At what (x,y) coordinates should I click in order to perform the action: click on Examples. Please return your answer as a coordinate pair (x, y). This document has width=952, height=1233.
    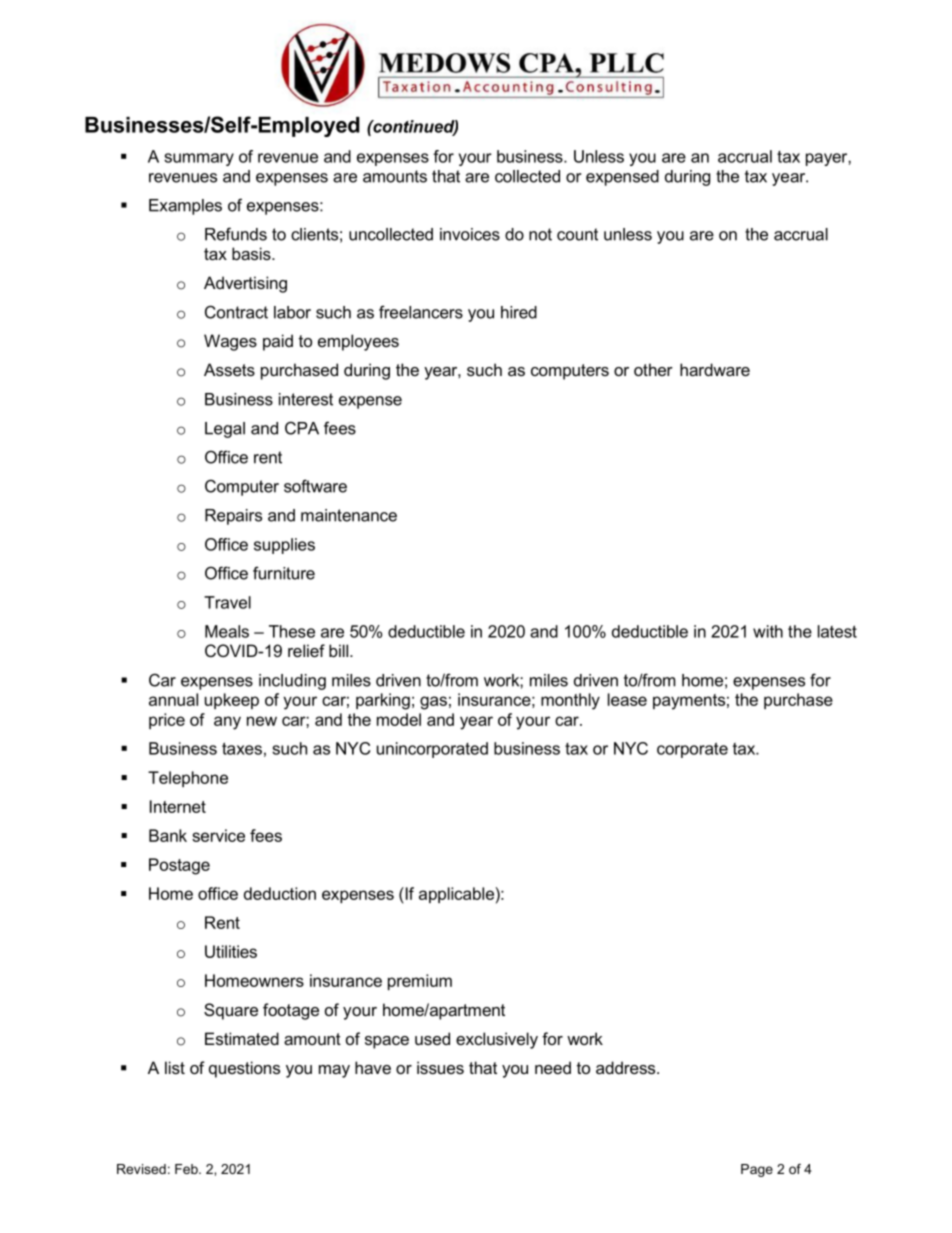
    Looking at the image, I should click on (185, 207).
